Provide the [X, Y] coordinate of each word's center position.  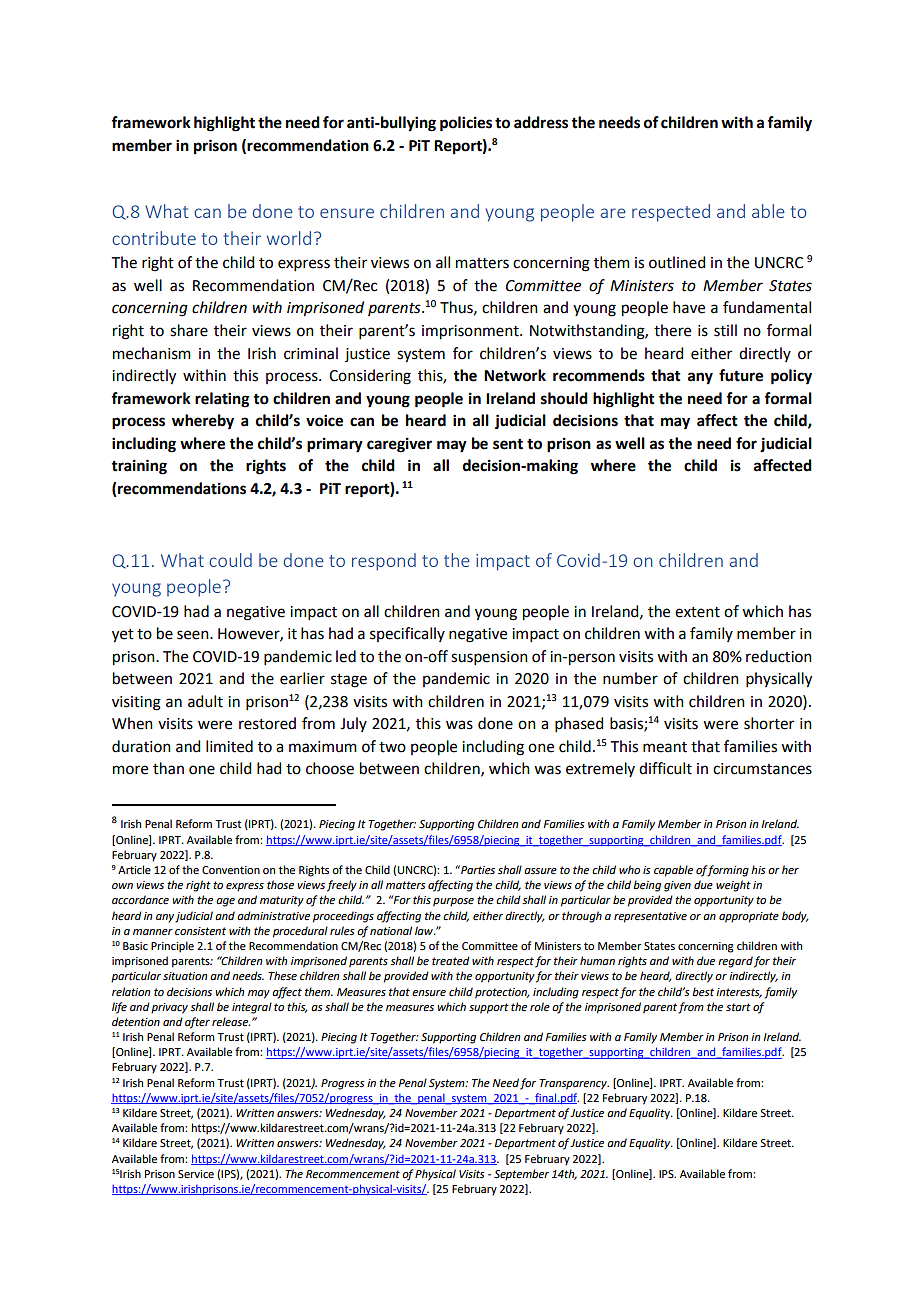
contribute [154, 238]
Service [196, 1174]
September [521, 1175]
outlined [677, 262]
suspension [489, 658]
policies [466, 124]
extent [697, 612]
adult [205, 701]
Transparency [574, 1084]
